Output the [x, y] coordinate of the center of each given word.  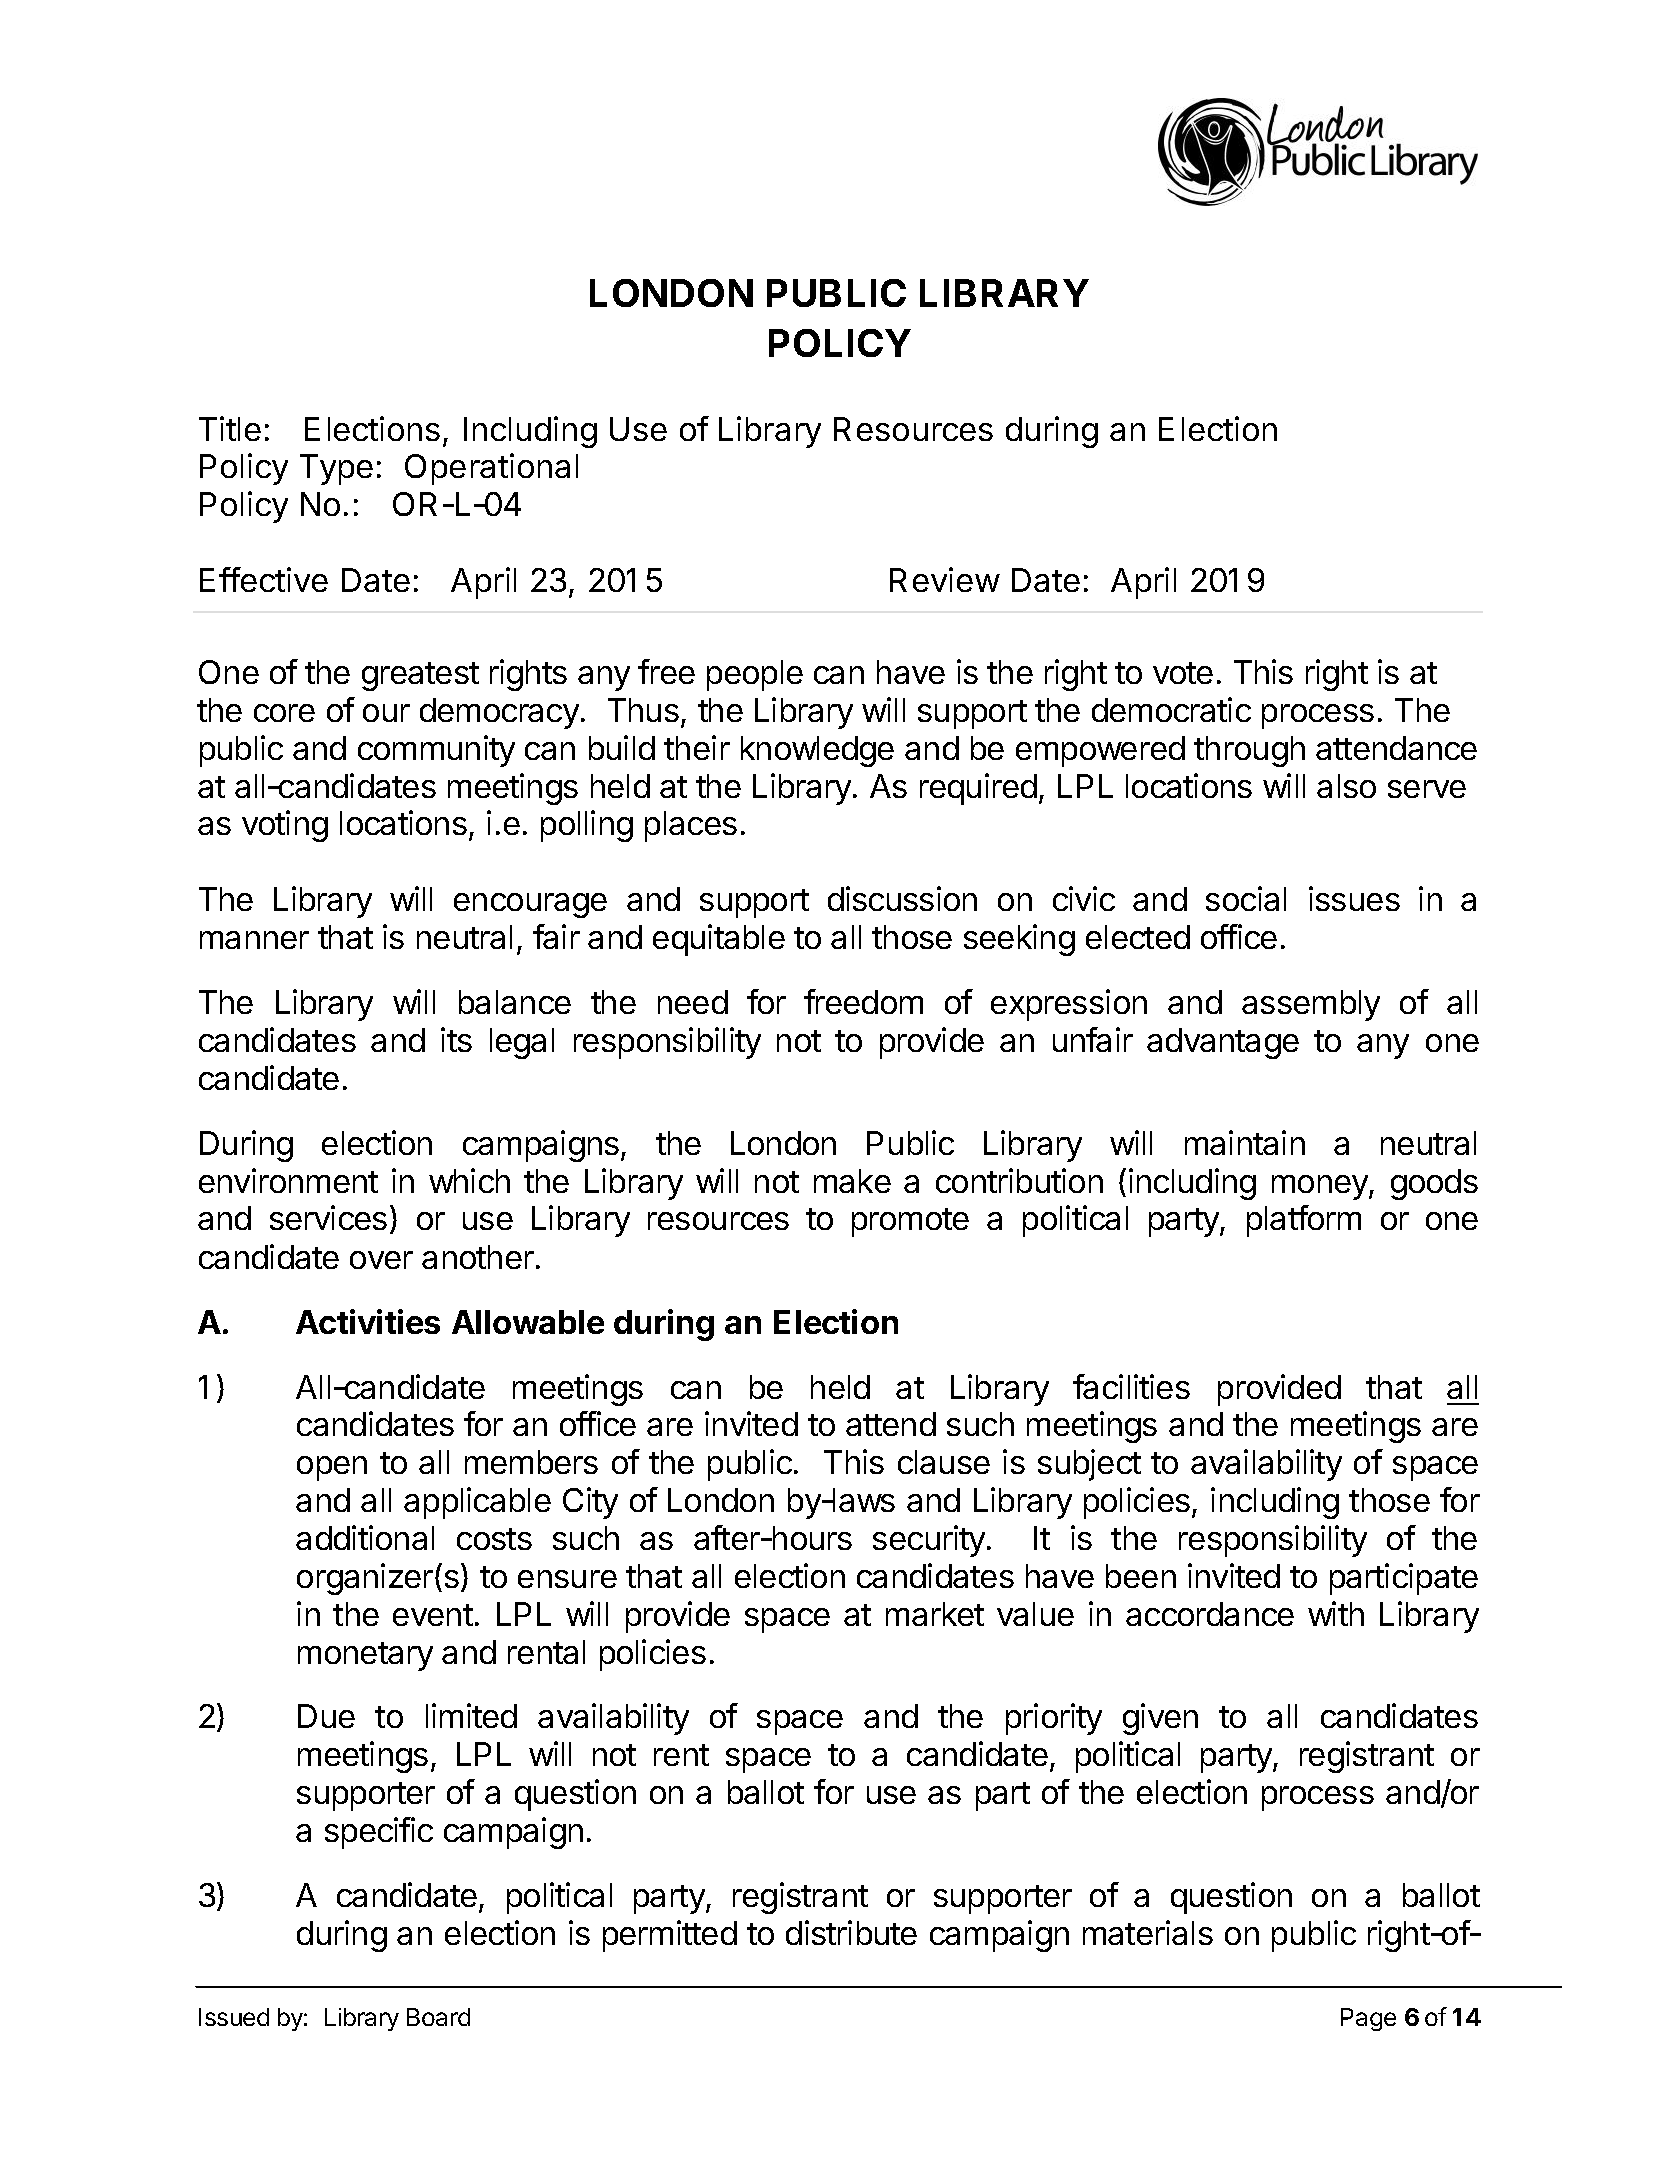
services [328, 1217]
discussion [902, 898]
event [433, 1615]
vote [1183, 673]
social [1246, 898]
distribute [851, 1932]
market [935, 1614]
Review [945, 579]
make [852, 1181]
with [1336, 1613]
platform [1304, 1221]
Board [438, 2017]
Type [336, 469]
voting [285, 826]
